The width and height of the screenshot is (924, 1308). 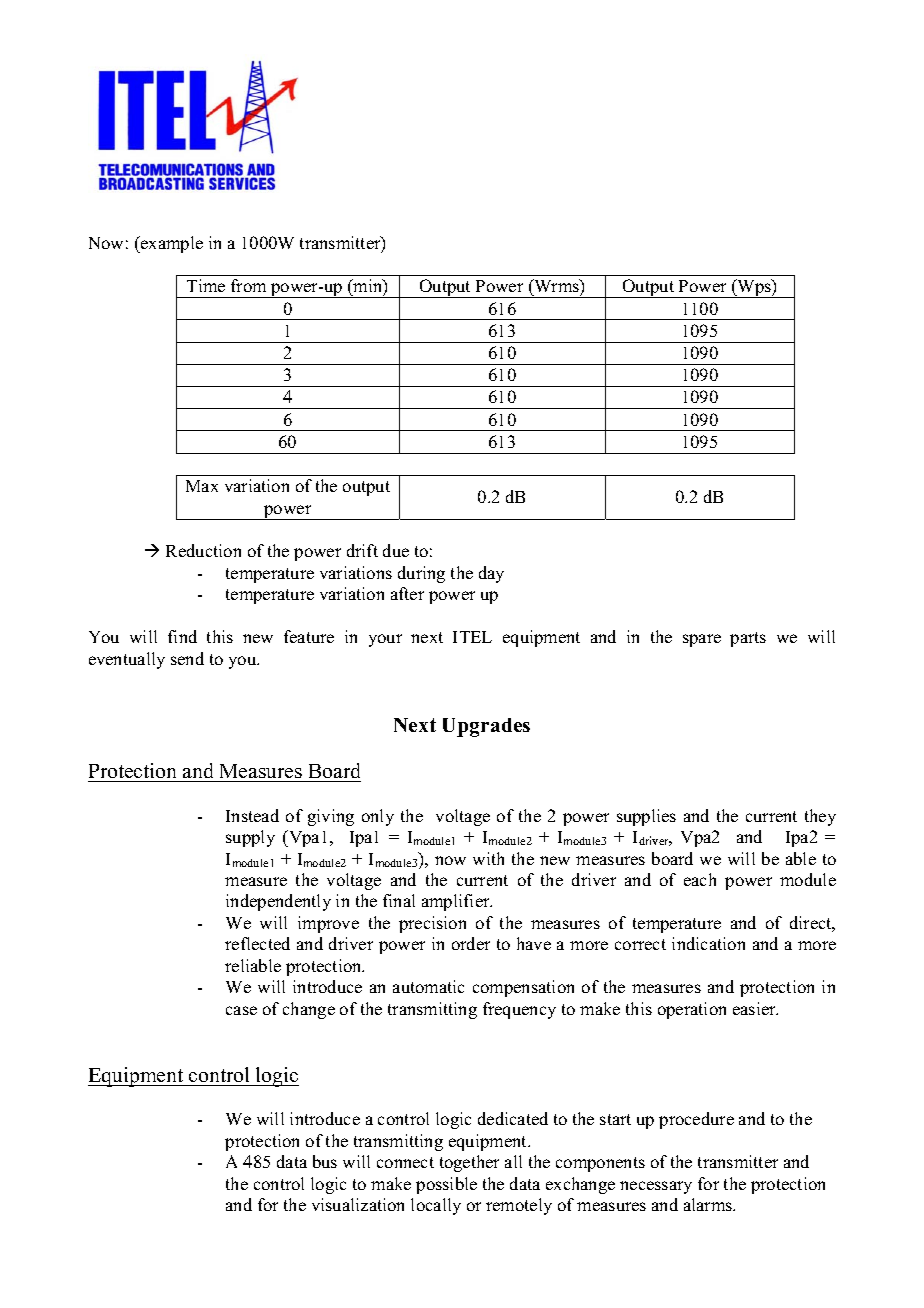 I want to click on Time, so click(x=206, y=285).
